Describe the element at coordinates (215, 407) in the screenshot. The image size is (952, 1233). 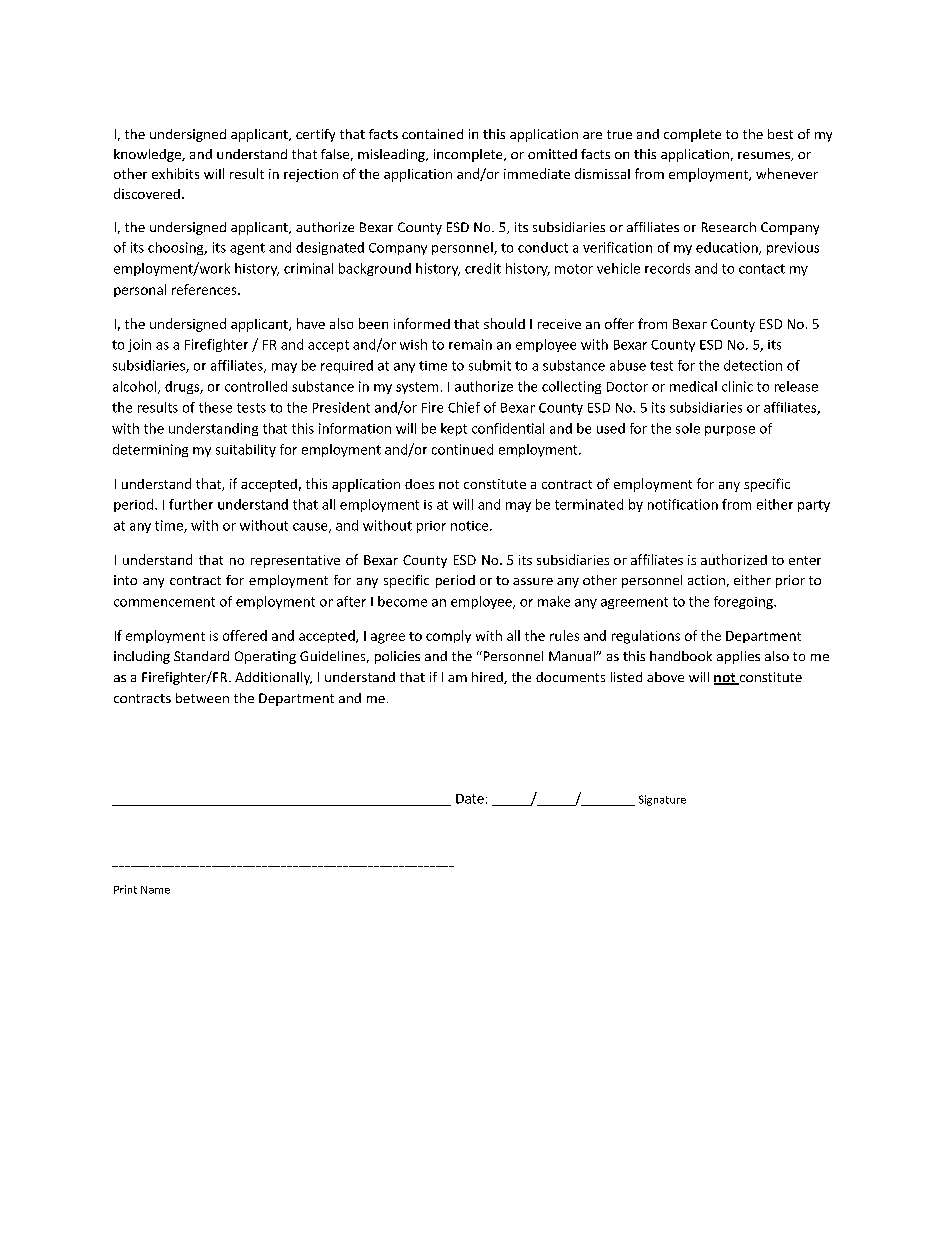
I see `these` at that location.
